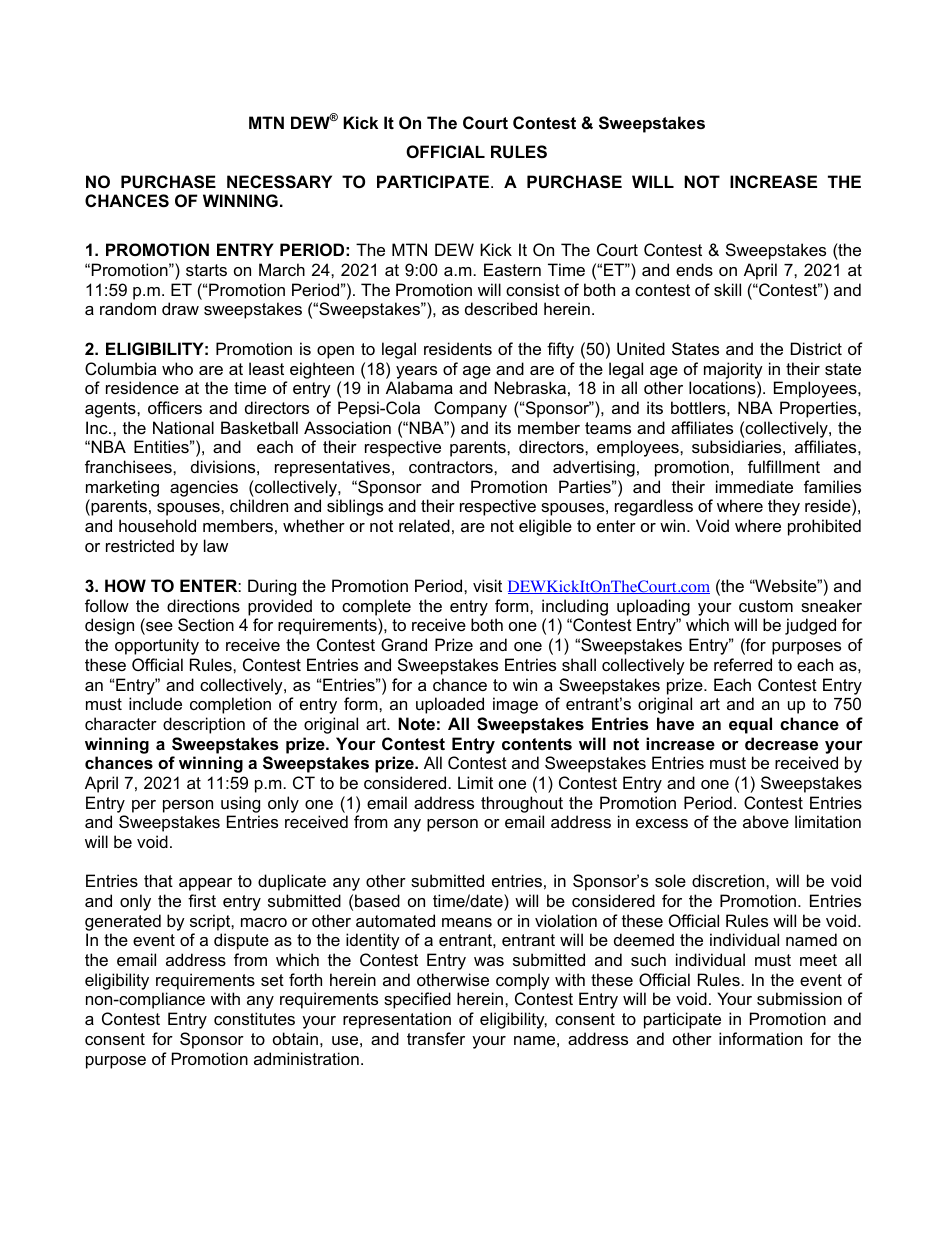  What do you see at coordinates (279, 182) in the page?
I see `NECESSARY` at bounding box center [279, 182].
